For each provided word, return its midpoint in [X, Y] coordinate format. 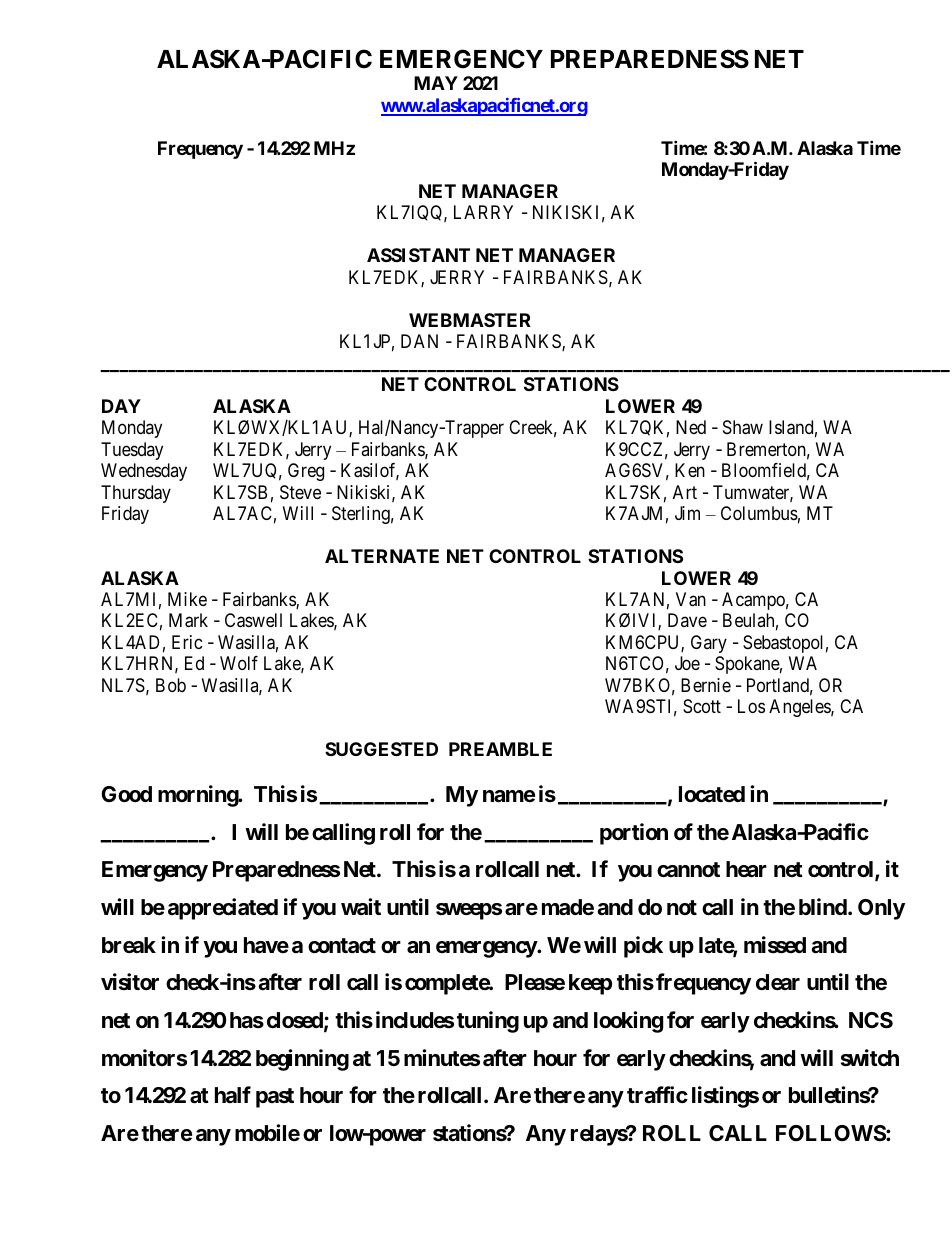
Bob [171, 685]
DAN [419, 341]
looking [628, 1022]
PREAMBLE [500, 749]
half [233, 1094]
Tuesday [132, 451]
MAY [436, 83]
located [712, 794]
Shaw [743, 427]
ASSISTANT [418, 255]
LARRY [483, 212]
